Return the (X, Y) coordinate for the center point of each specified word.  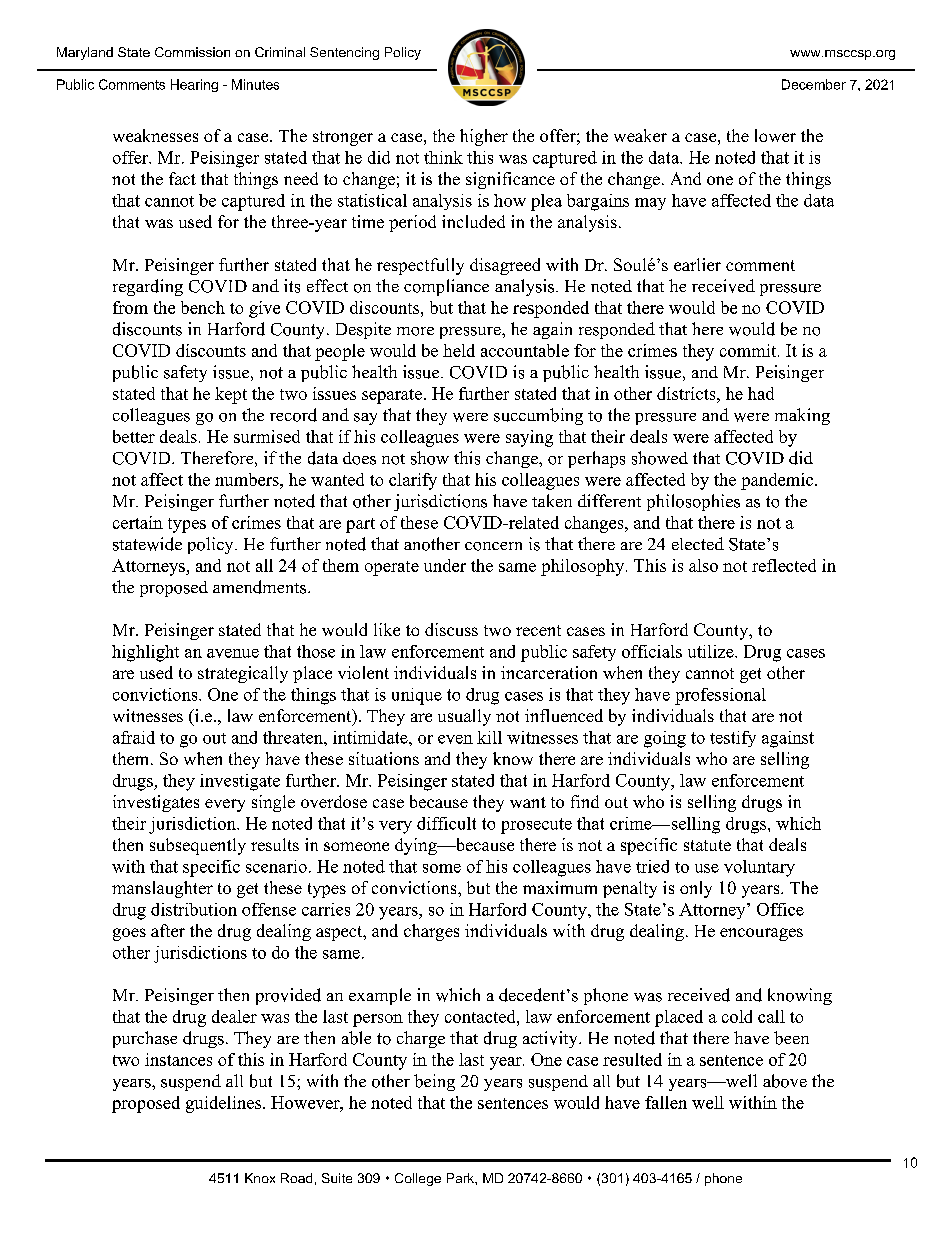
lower (775, 135)
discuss (451, 629)
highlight (145, 653)
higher (484, 137)
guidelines (225, 1104)
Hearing (194, 85)
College (418, 1179)
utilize (712, 651)
